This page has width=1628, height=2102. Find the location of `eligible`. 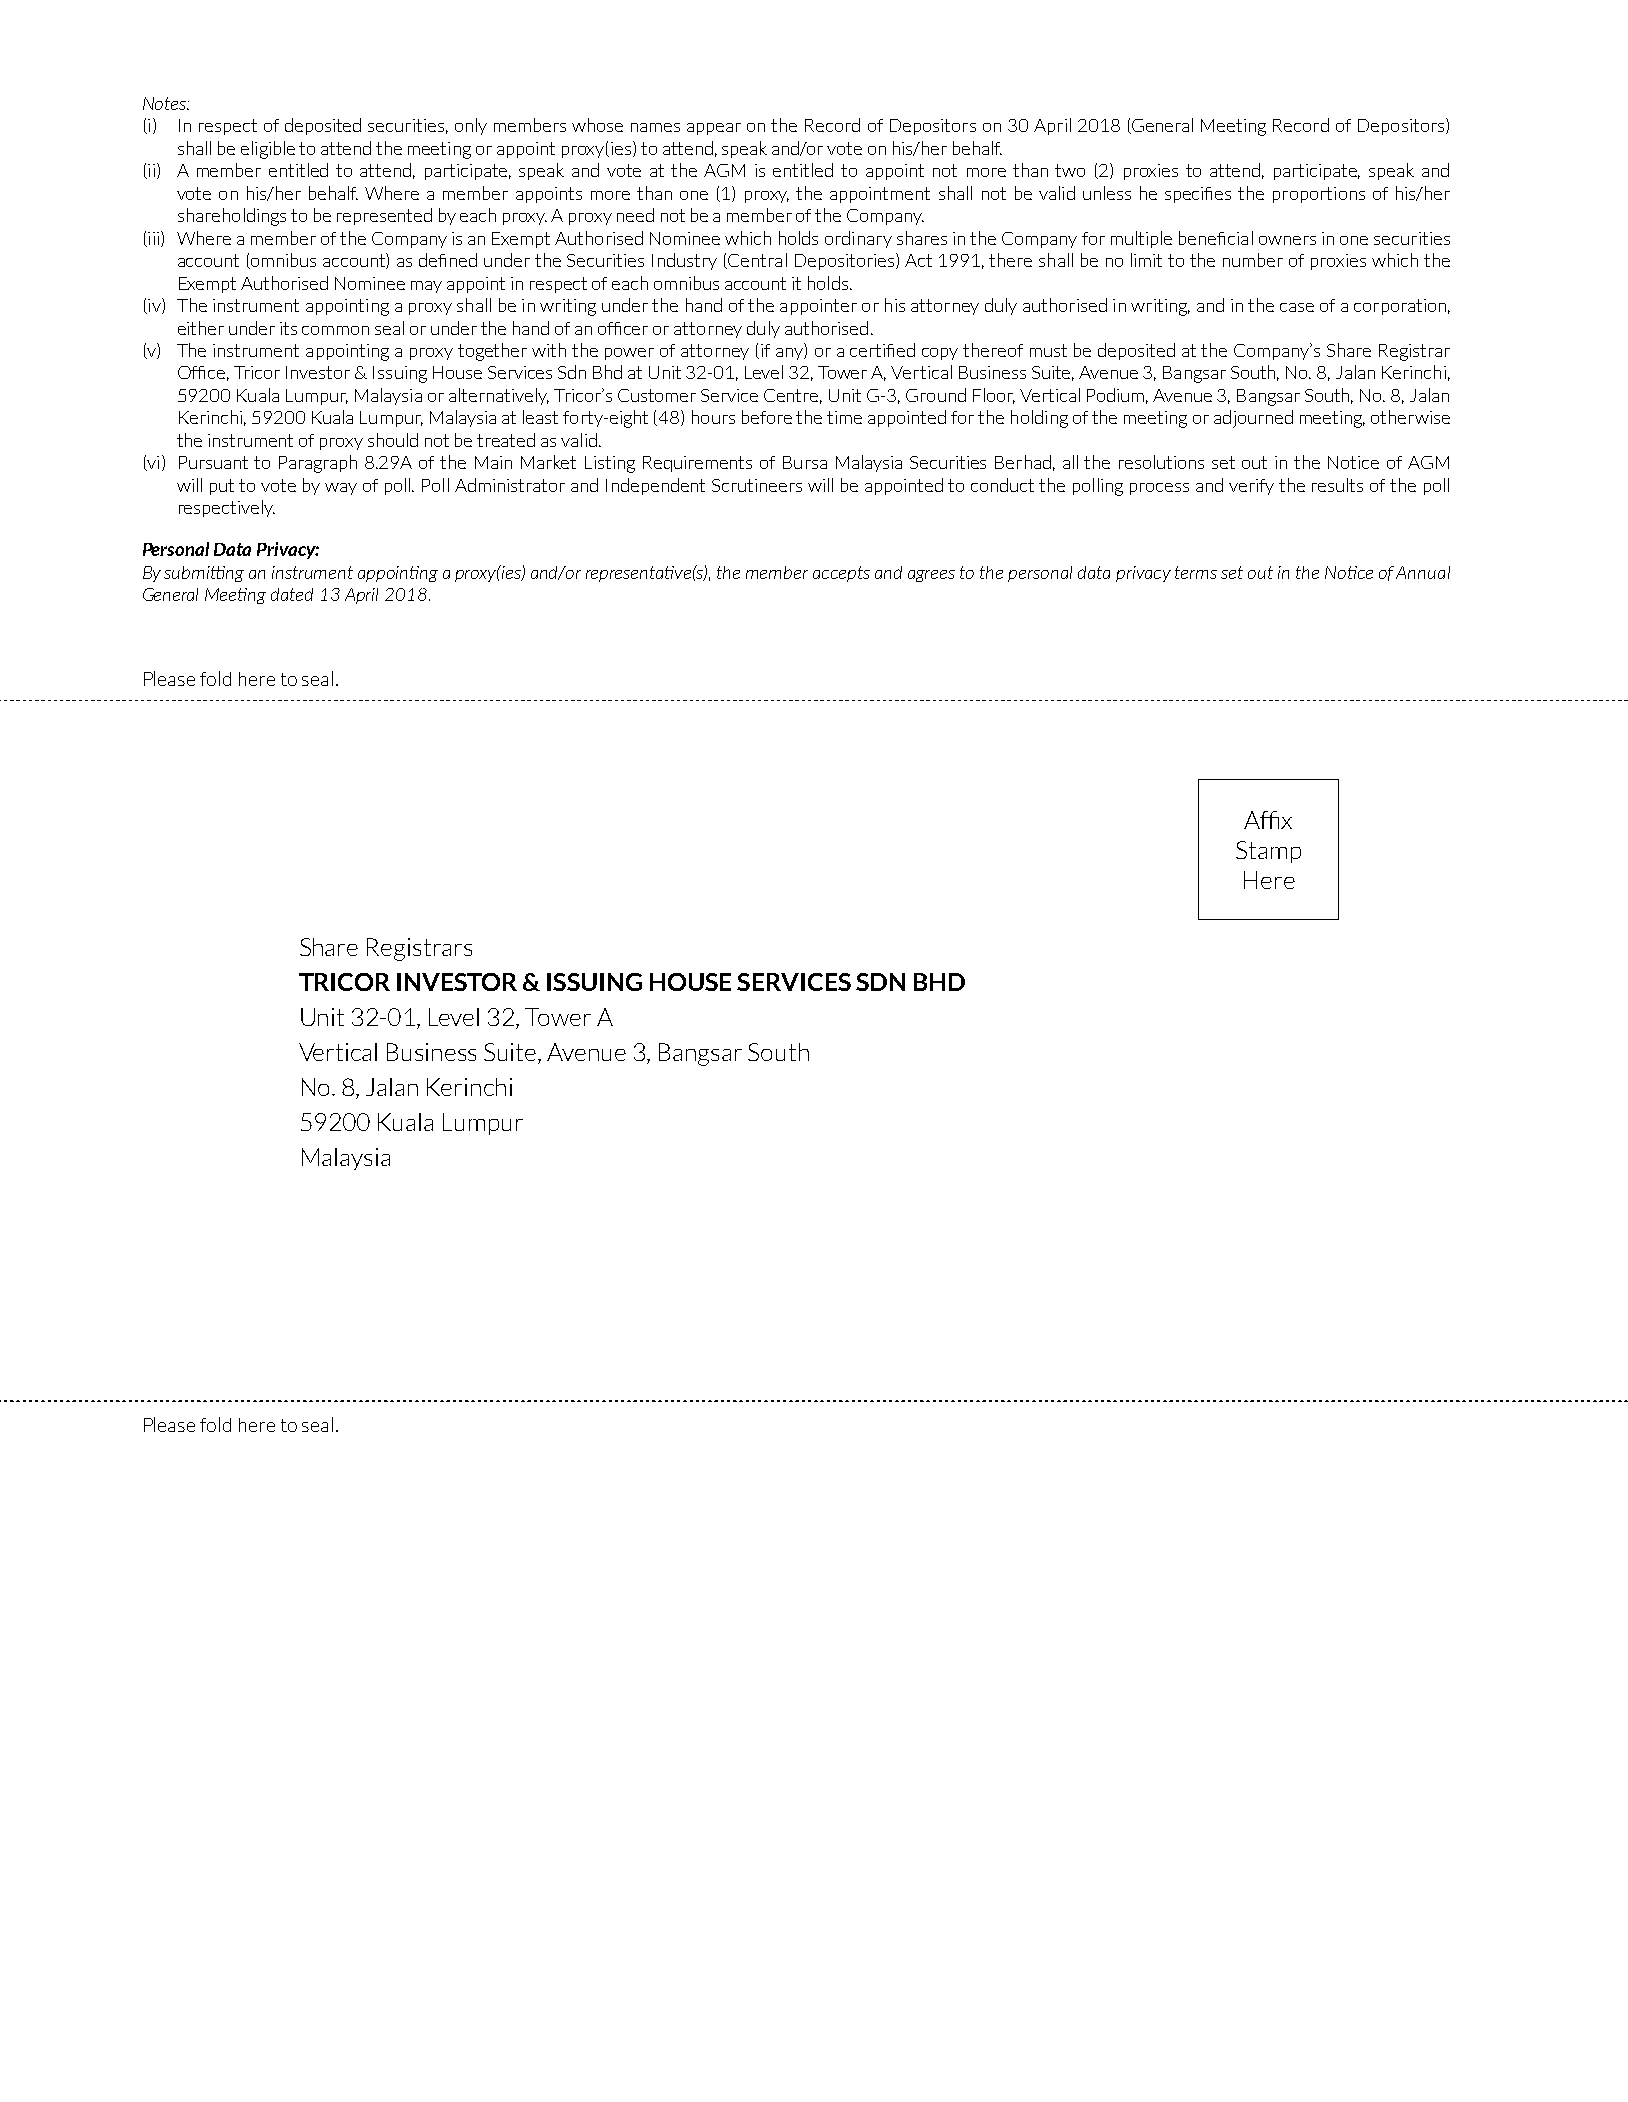

eligible is located at coordinates (268, 150).
